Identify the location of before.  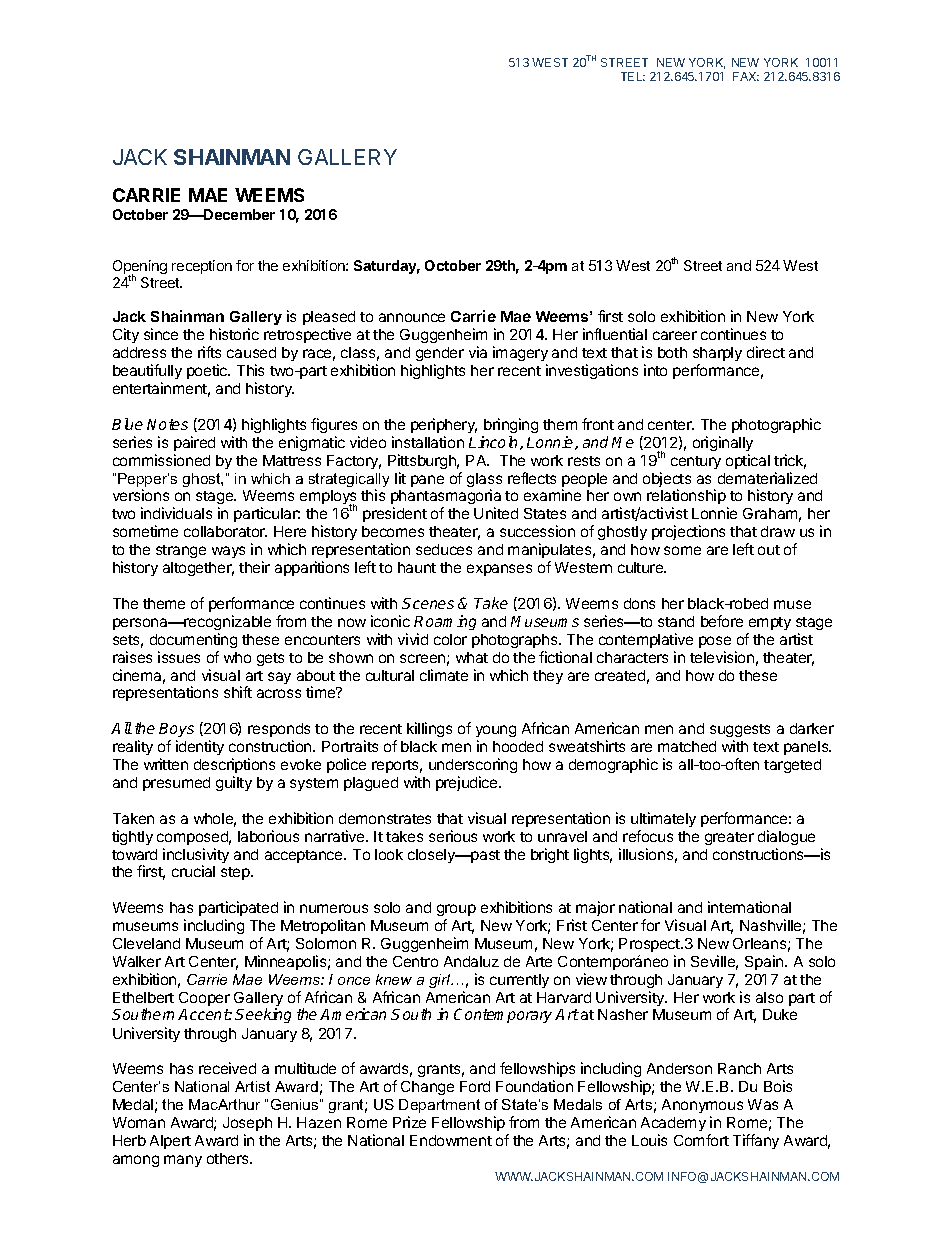
(722, 621).
